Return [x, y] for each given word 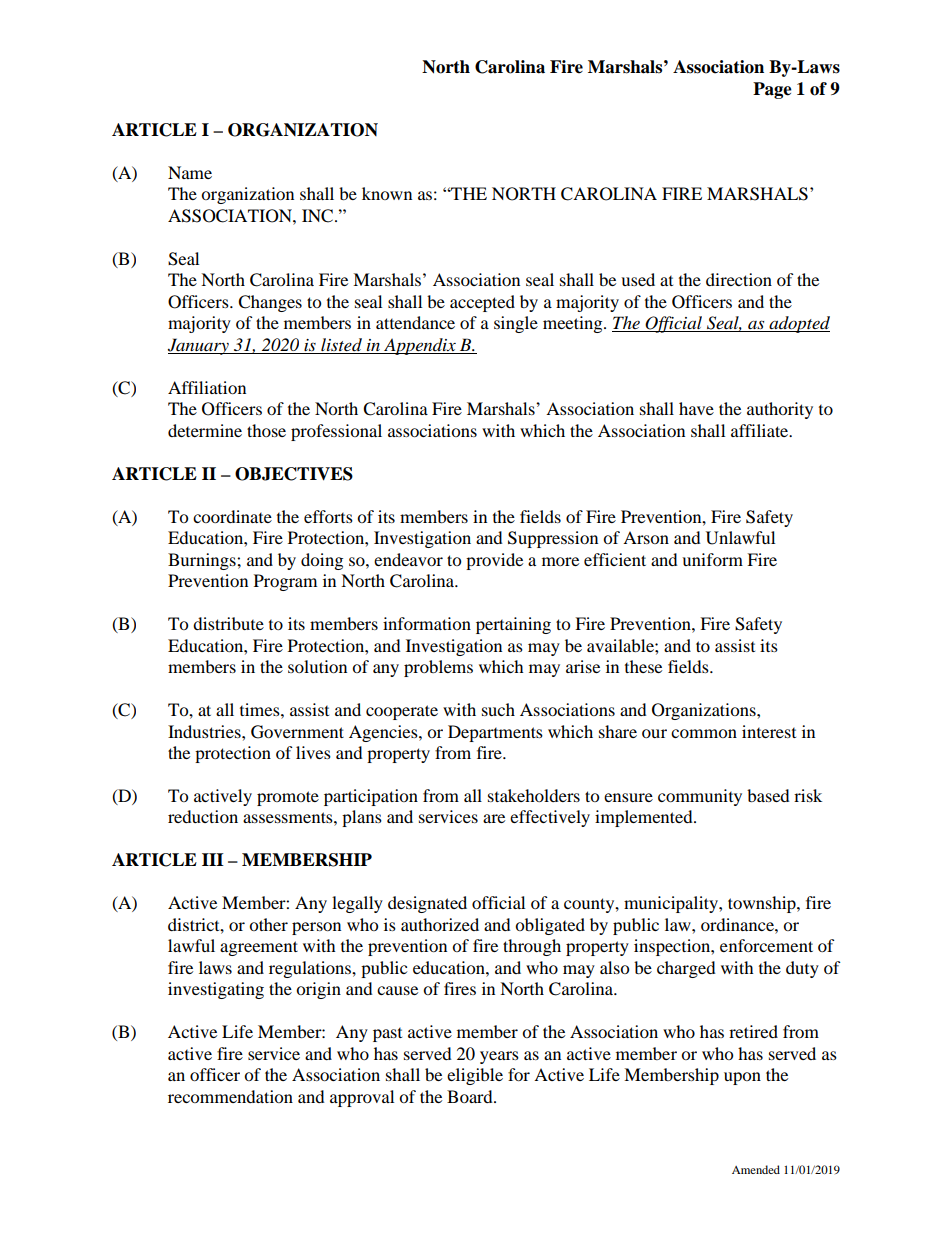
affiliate [761, 430]
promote [288, 798]
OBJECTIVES [294, 474]
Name [190, 172]
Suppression [553, 539]
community [700, 797]
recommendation [230, 1096]
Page [772, 90]
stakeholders [534, 795]
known [387, 193]
